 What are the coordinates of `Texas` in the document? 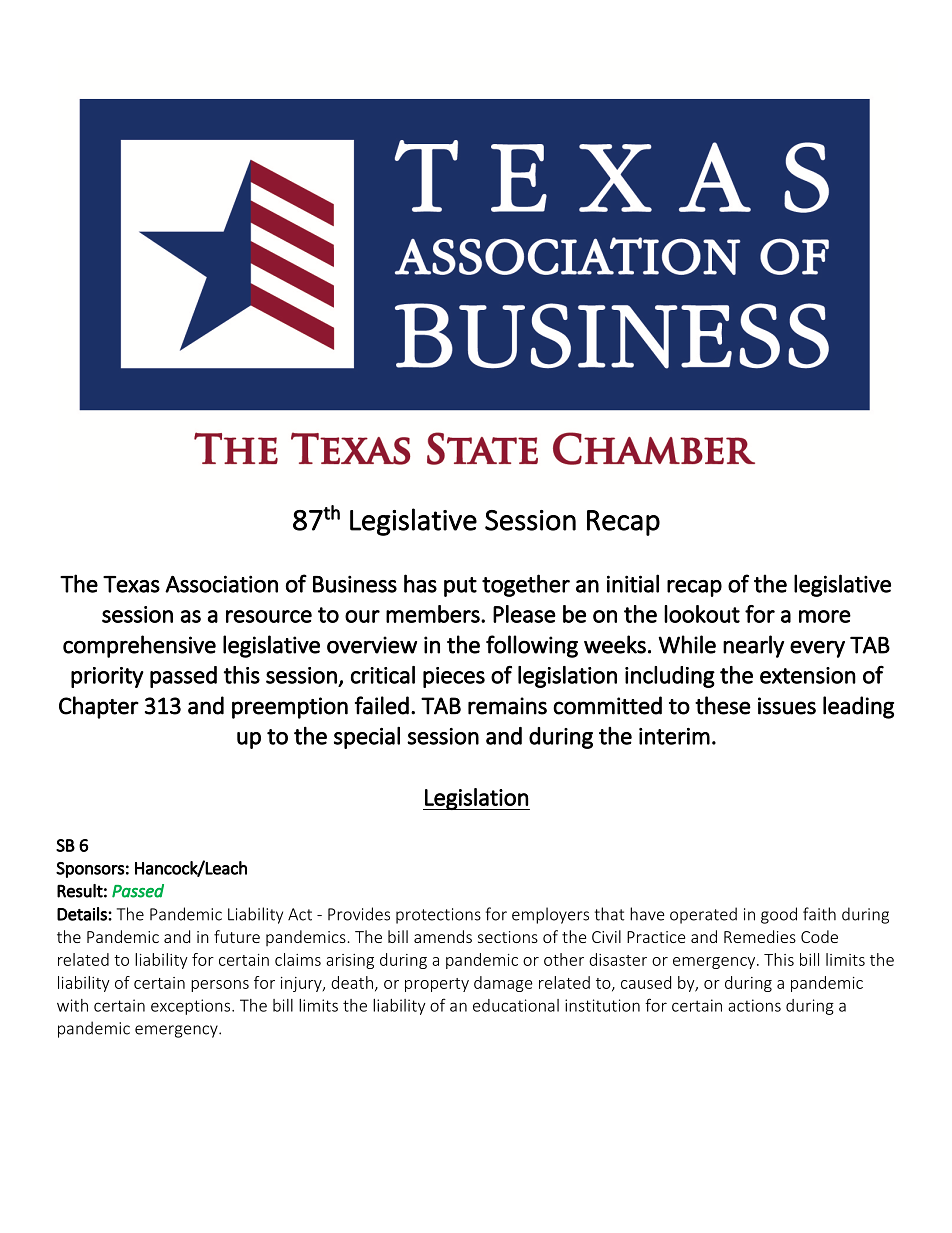 It's located at (131, 584).
